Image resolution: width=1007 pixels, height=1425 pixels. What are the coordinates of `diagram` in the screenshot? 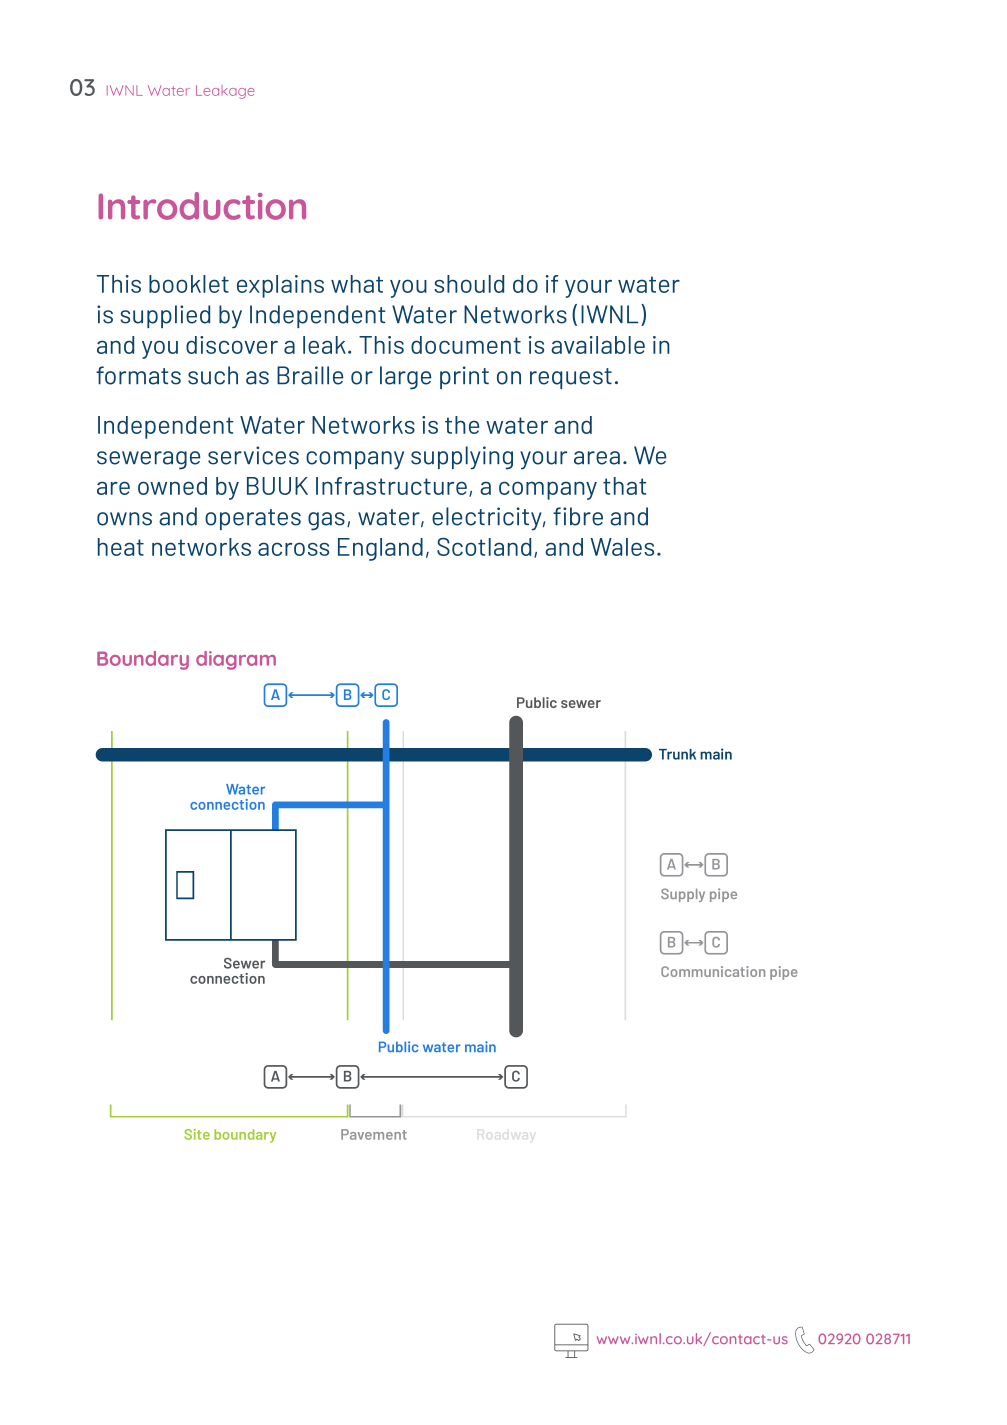 It's located at (236, 660).
